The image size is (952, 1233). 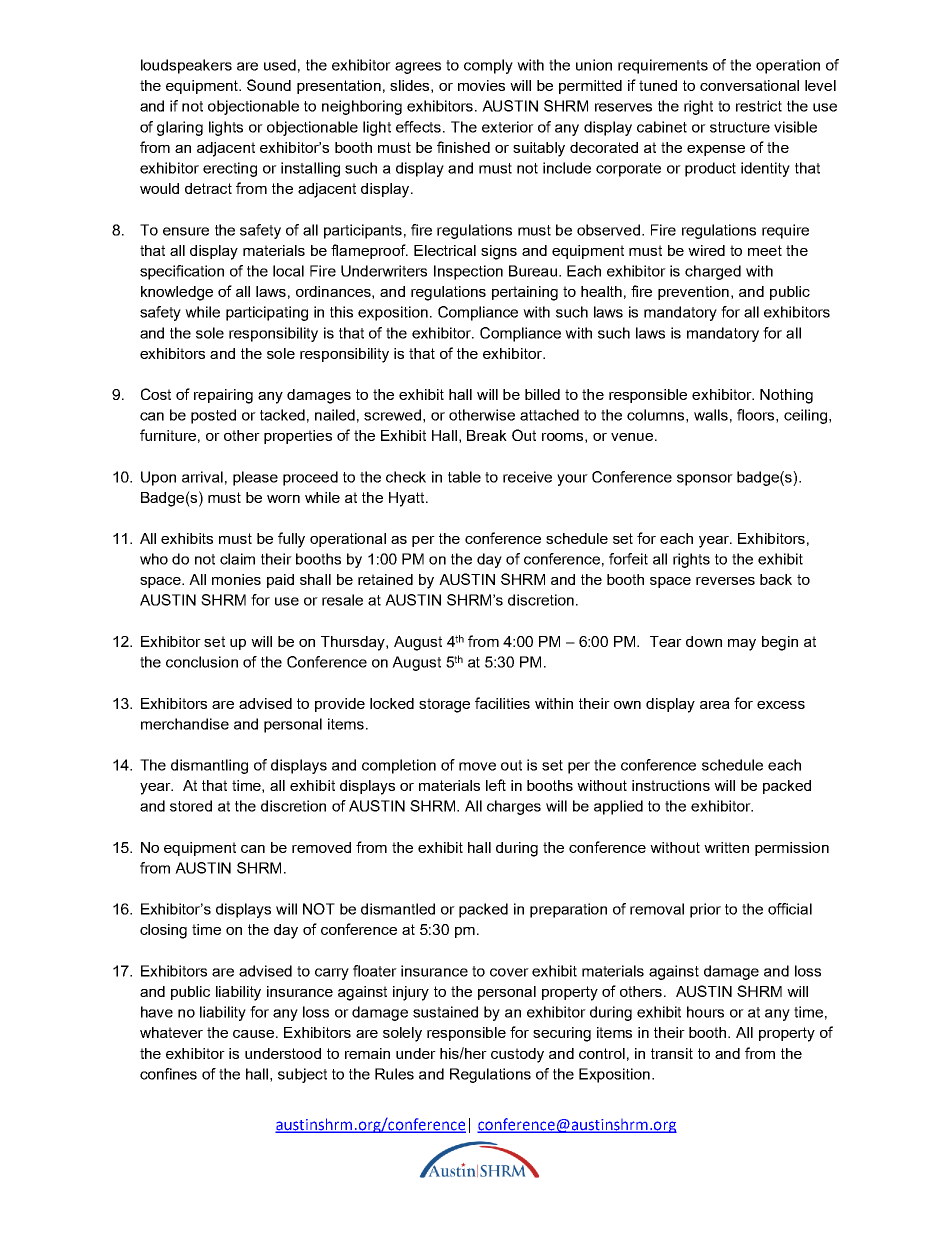 I want to click on conversational, so click(x=749, y=85).
